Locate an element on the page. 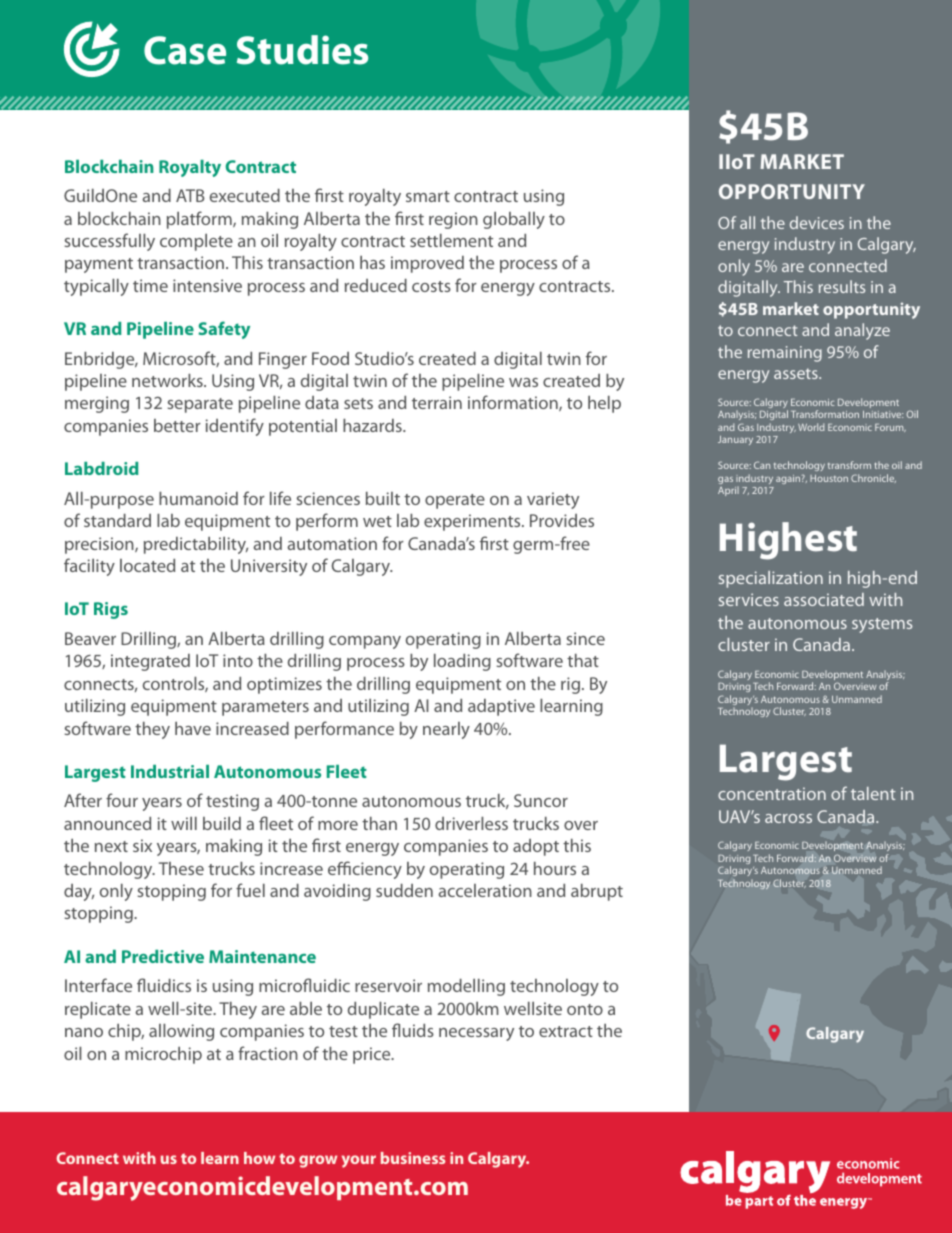 The width and height of the document is (952, 1233). information is located at coordinates (514, 403).
